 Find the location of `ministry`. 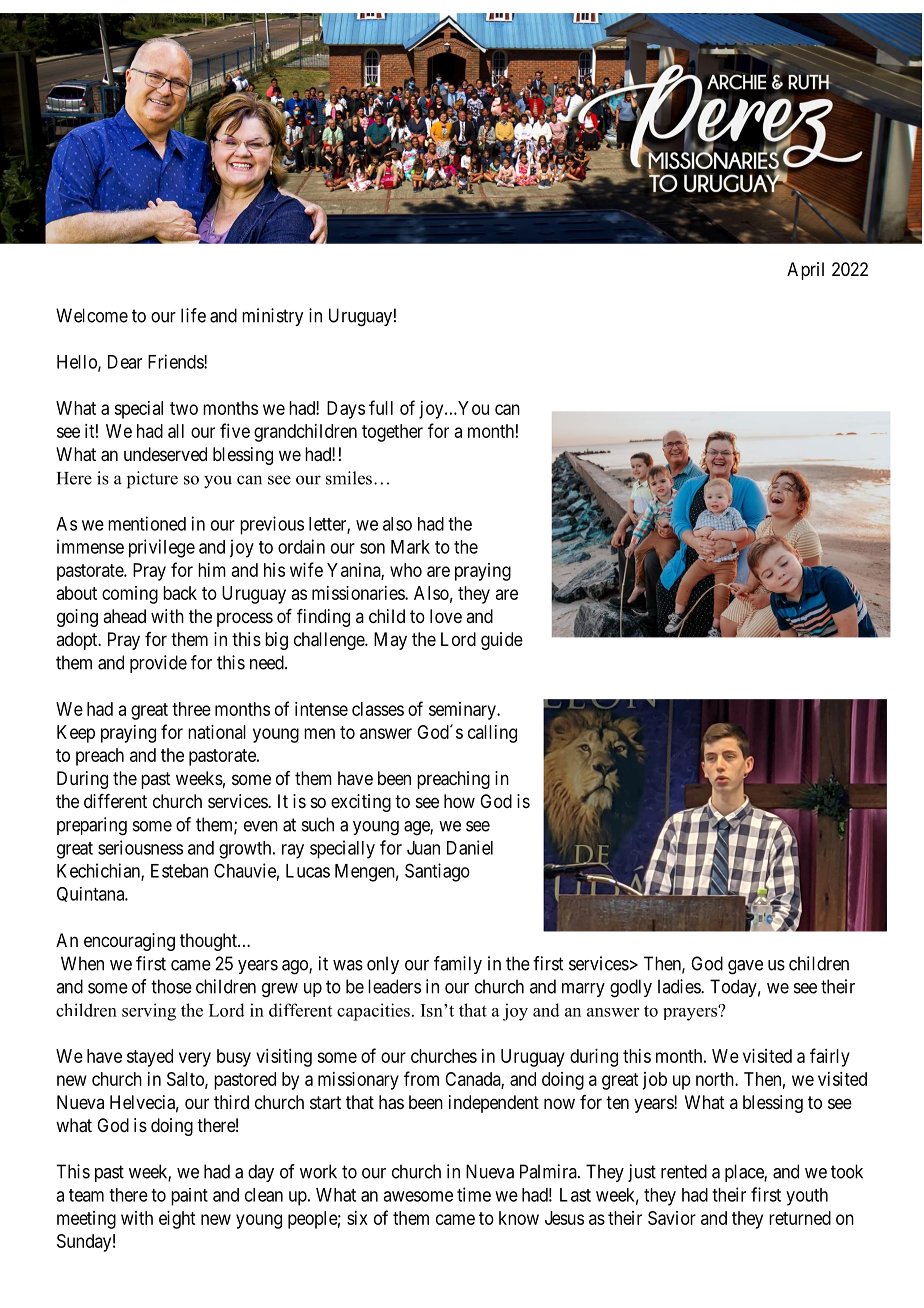

ministry is located at coordinates (272, 317).
